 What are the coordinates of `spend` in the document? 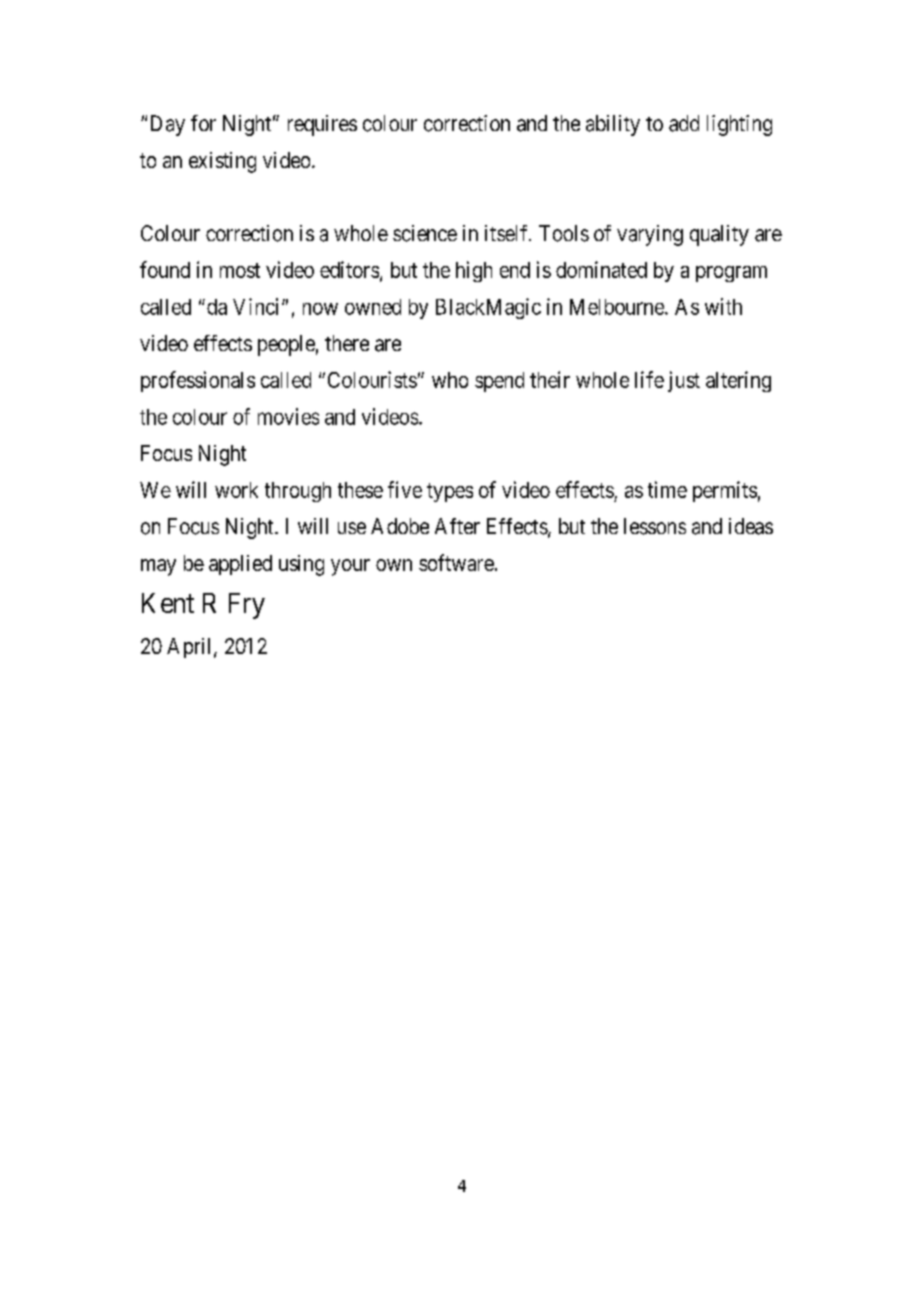 It's located at (499, 382).
